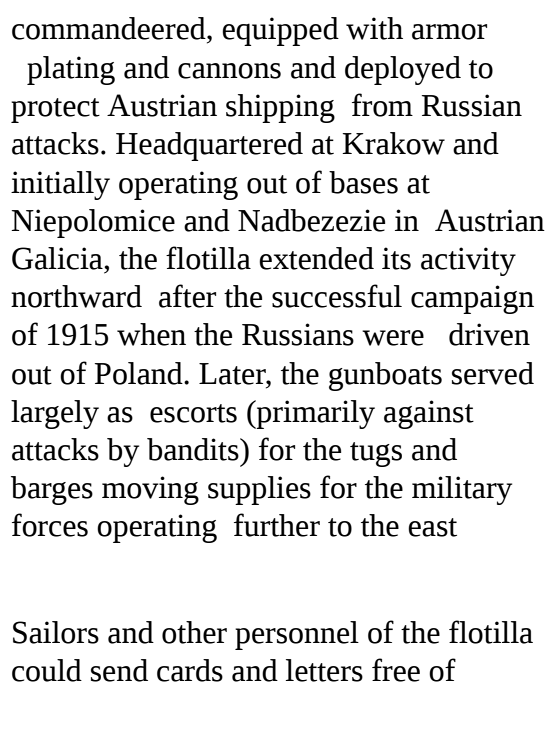  What do you see at coordinates (337, 296) in the screenshot?
I see `successful` at bounding box center [337, 296].
